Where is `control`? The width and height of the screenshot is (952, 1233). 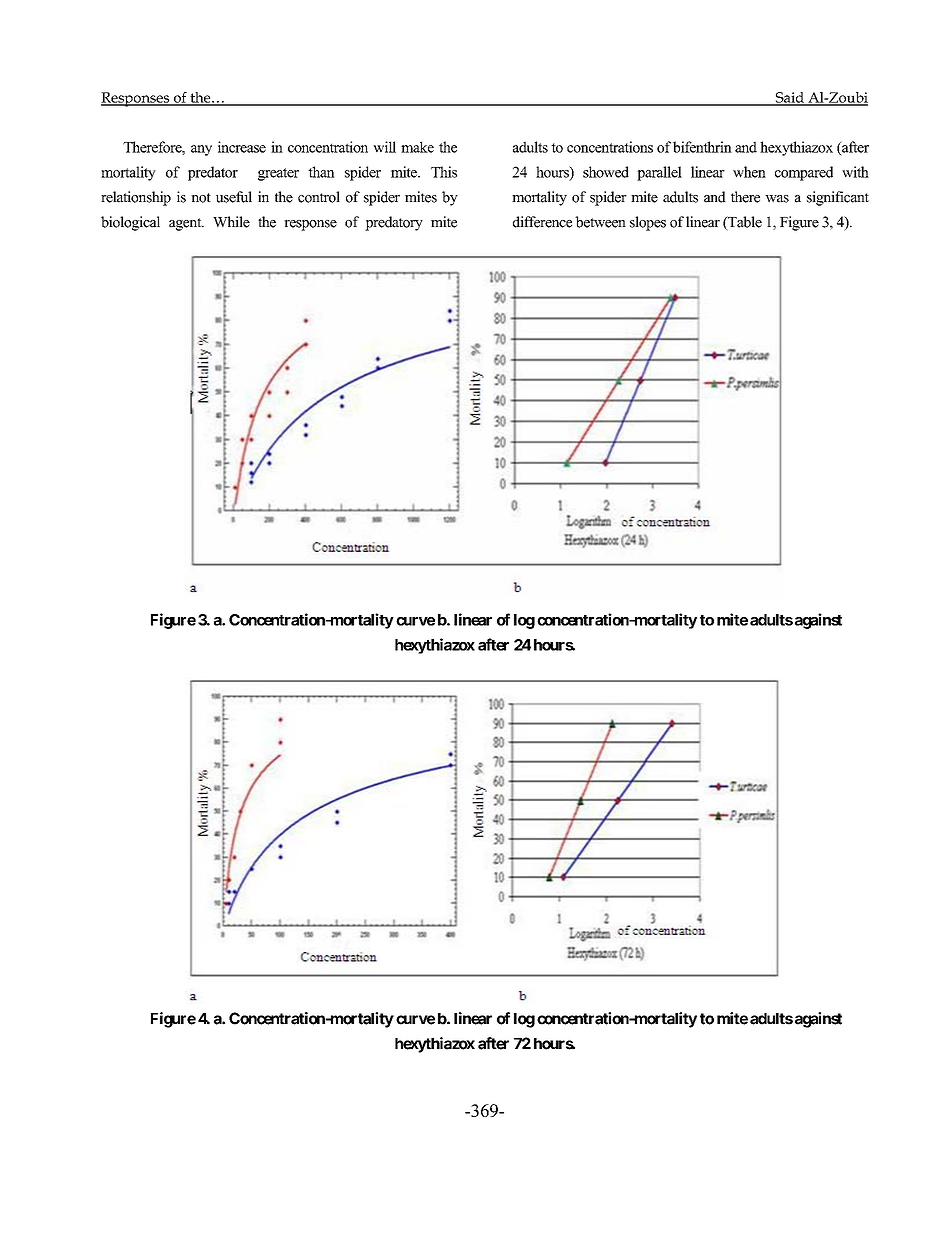 control is located at coordinates (319, 197).
